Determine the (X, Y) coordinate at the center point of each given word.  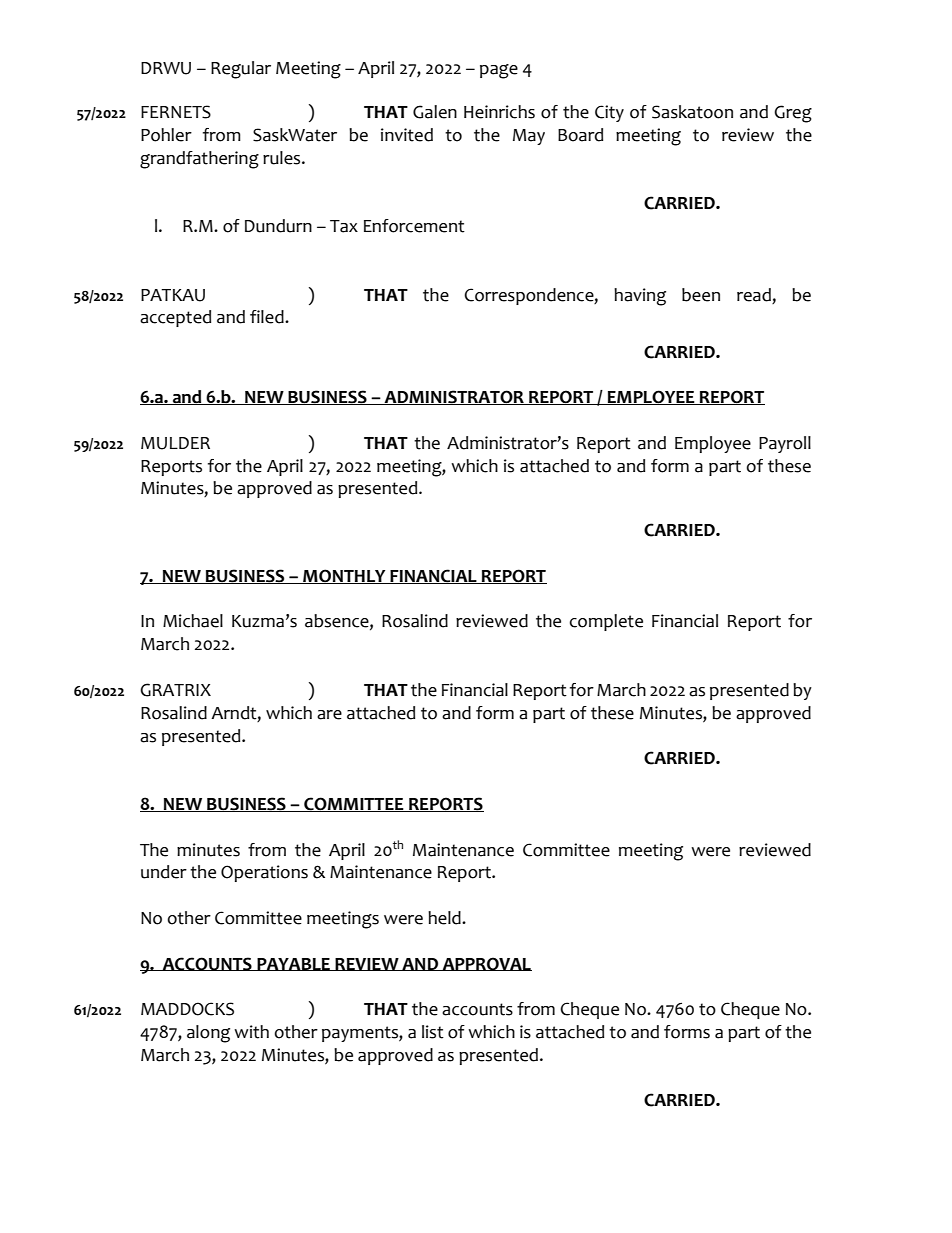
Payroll (785, 444)
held (445, 918)
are (329, 715)
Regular (241, 70)
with (251, 1032)
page (499, 71)
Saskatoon (692, 112)
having (640, 297)
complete (606, 622)
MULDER (175, 443)
